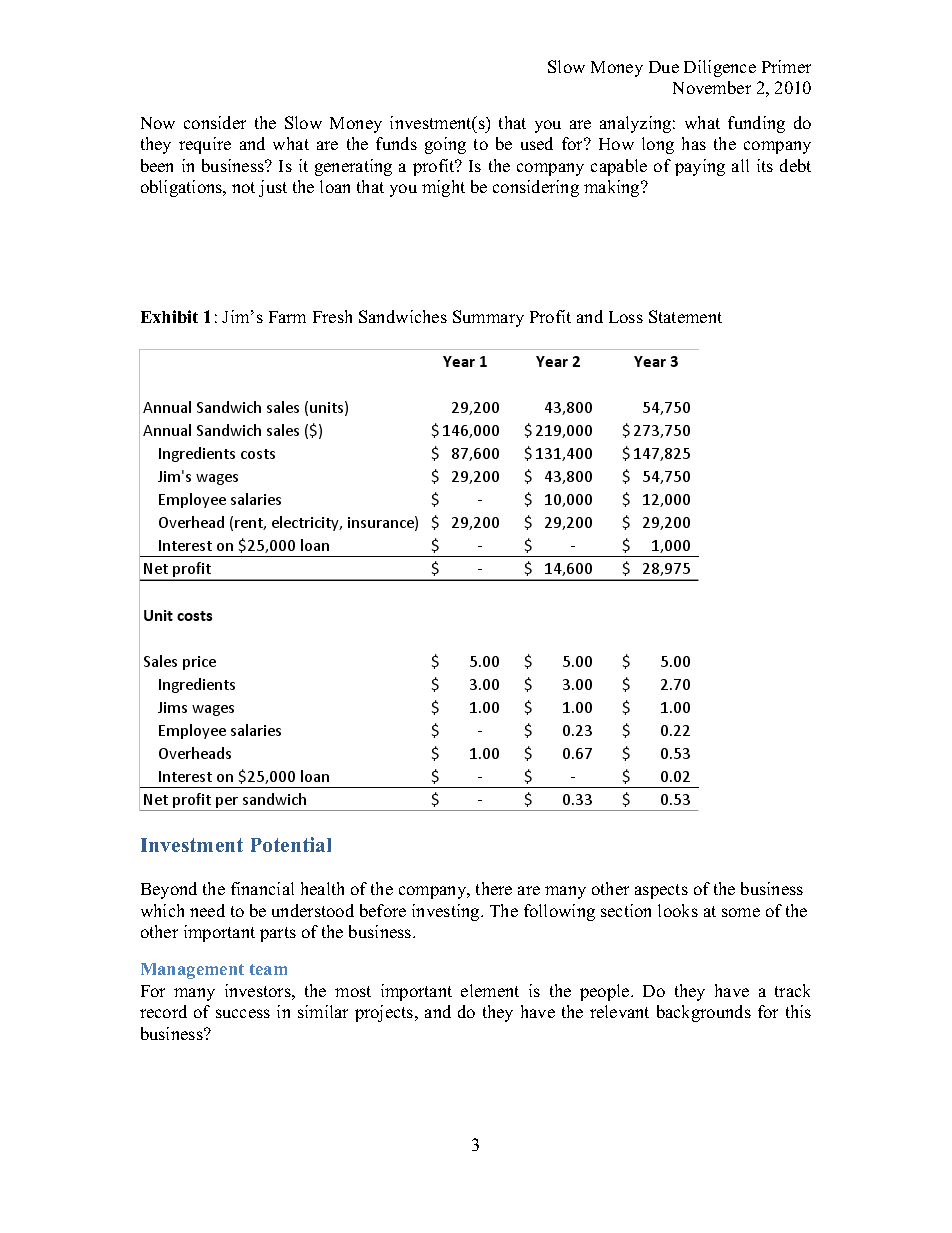  I want to click on Statement, so click(685, 316).
